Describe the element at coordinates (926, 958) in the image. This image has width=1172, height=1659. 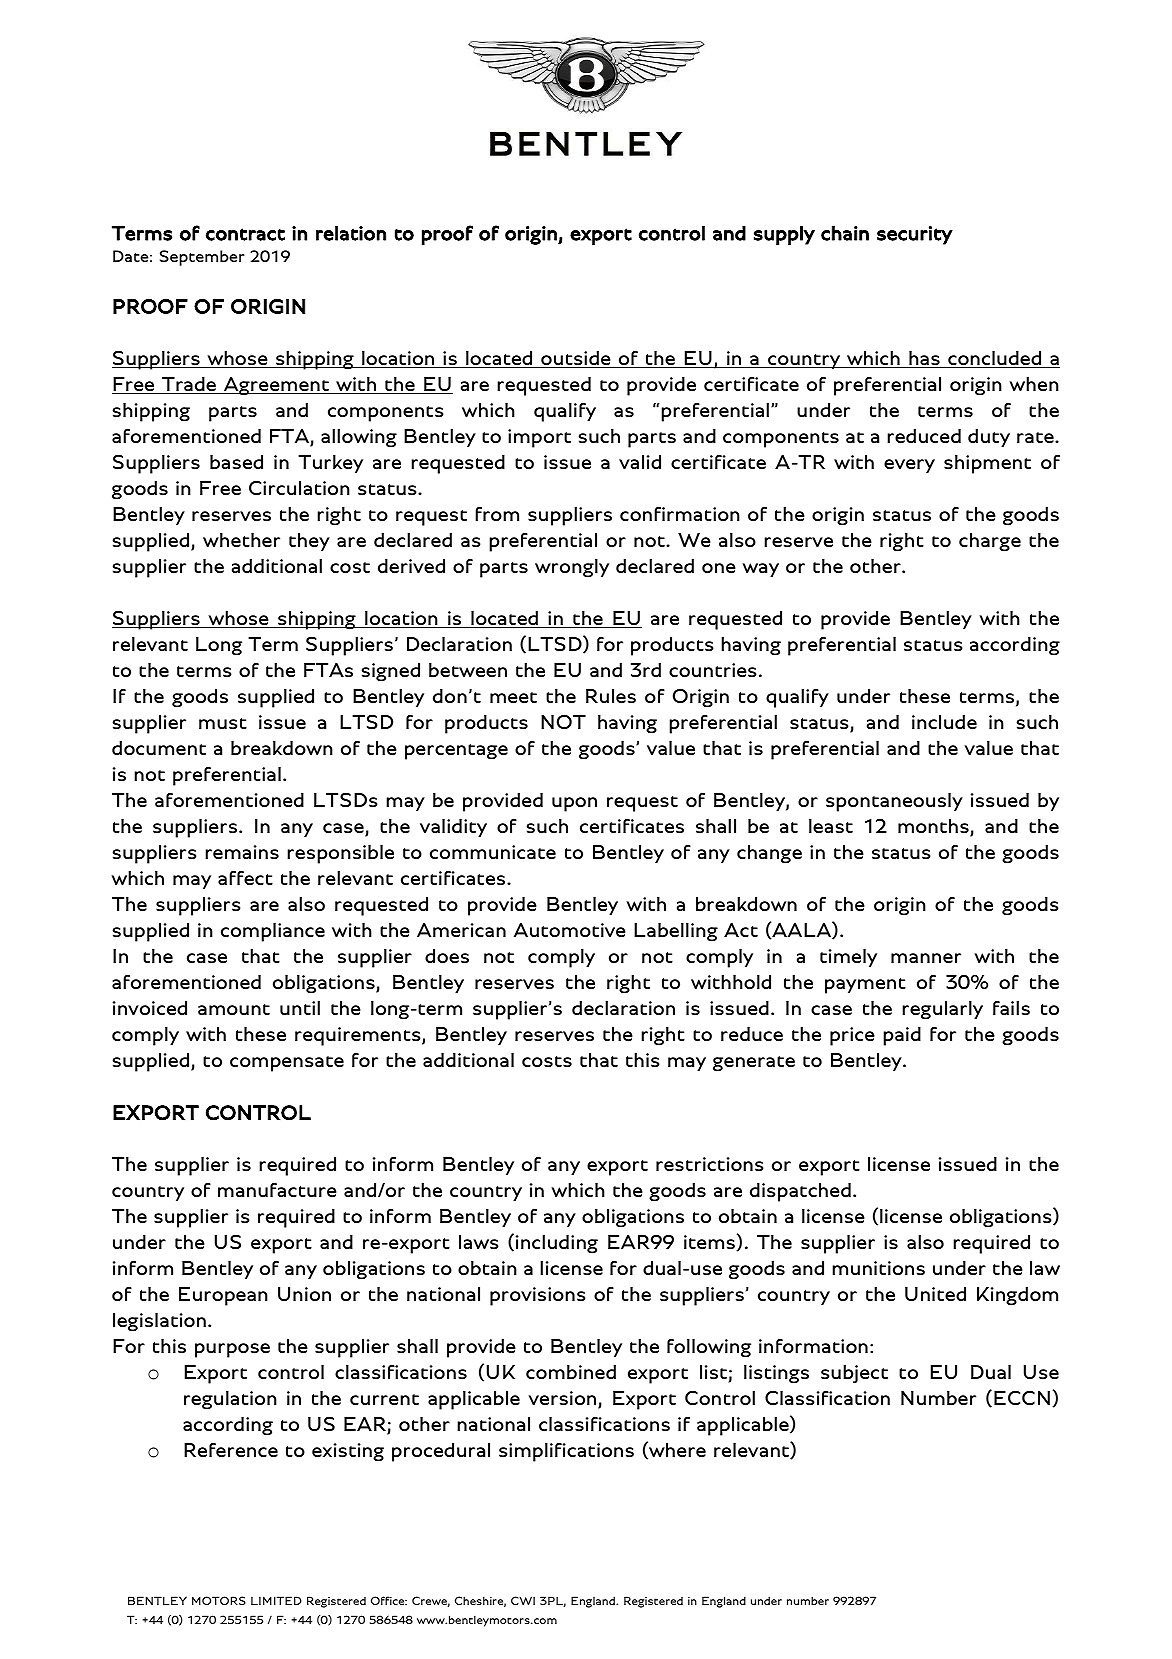
I see `manner` at that location.
